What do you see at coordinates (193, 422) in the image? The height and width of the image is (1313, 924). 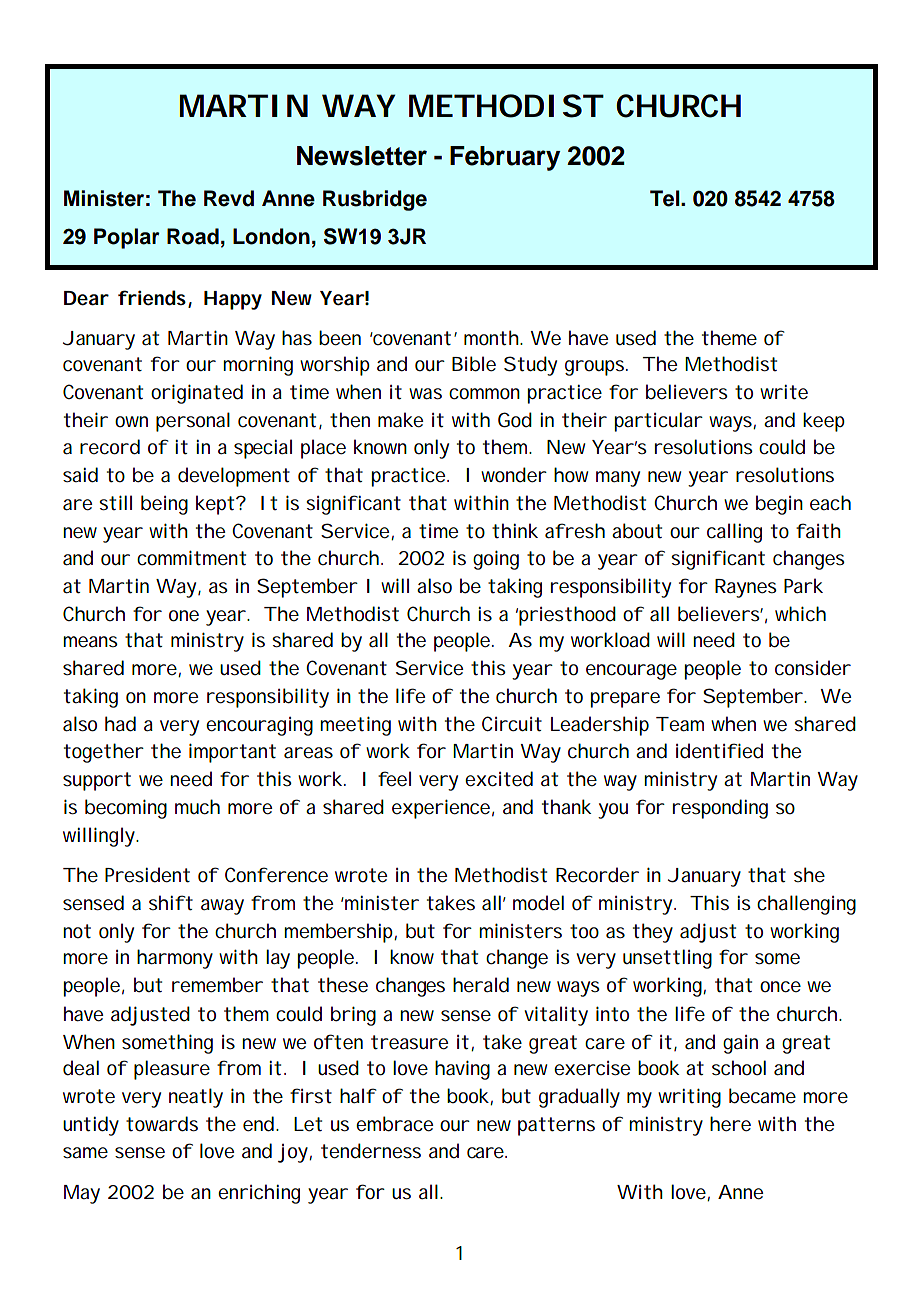 I see `personal` at bounding box center [193, 422].
